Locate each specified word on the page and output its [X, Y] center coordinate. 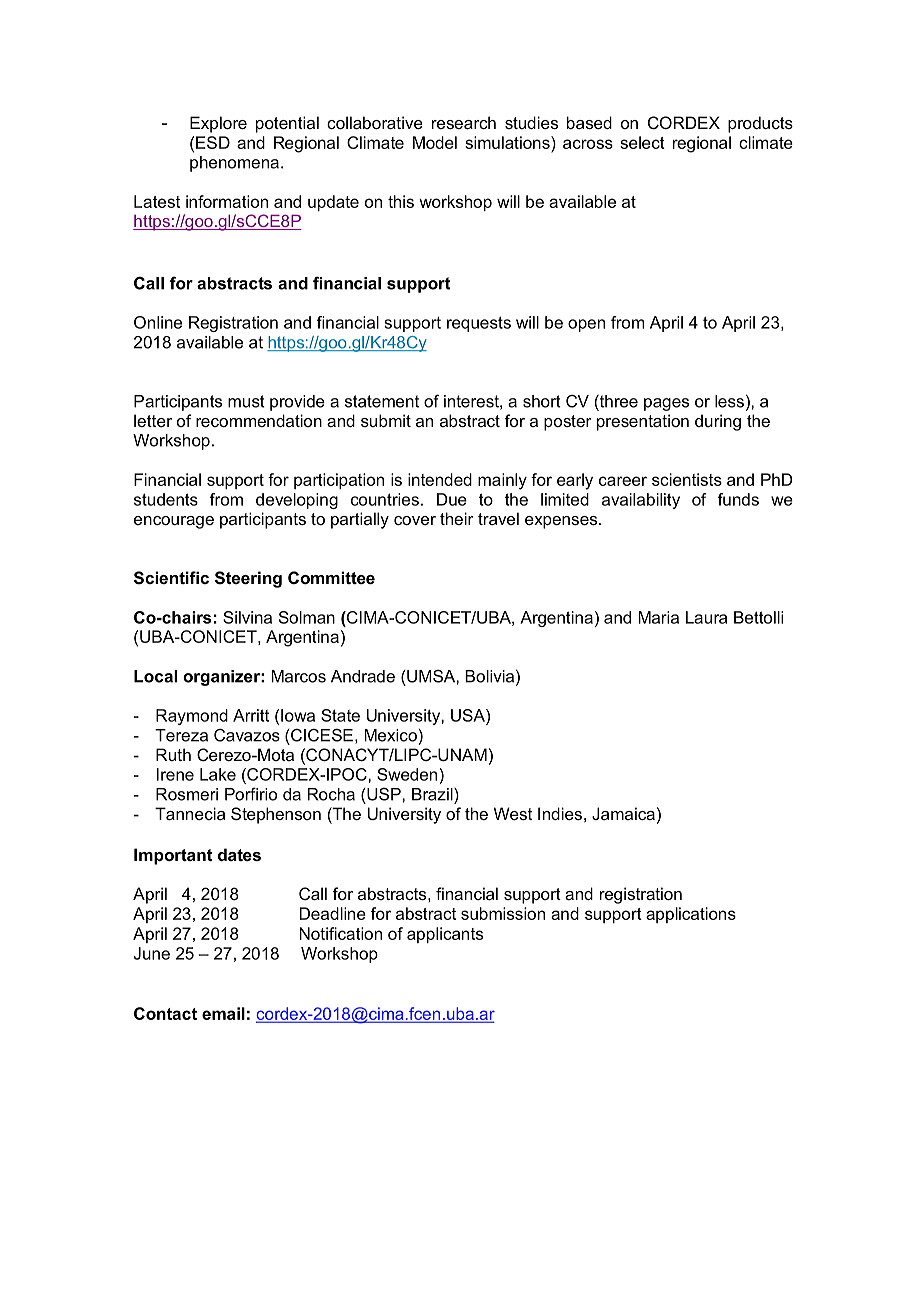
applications [691, 915]
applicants [445, 935]
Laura [706, 617]
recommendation [259, 420]
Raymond [192, 717]
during [718, 422]
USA [469, 715]
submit [386, 420]
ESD [213, 142]
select [642, 142]
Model [435, 142]
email [223, 1013]
